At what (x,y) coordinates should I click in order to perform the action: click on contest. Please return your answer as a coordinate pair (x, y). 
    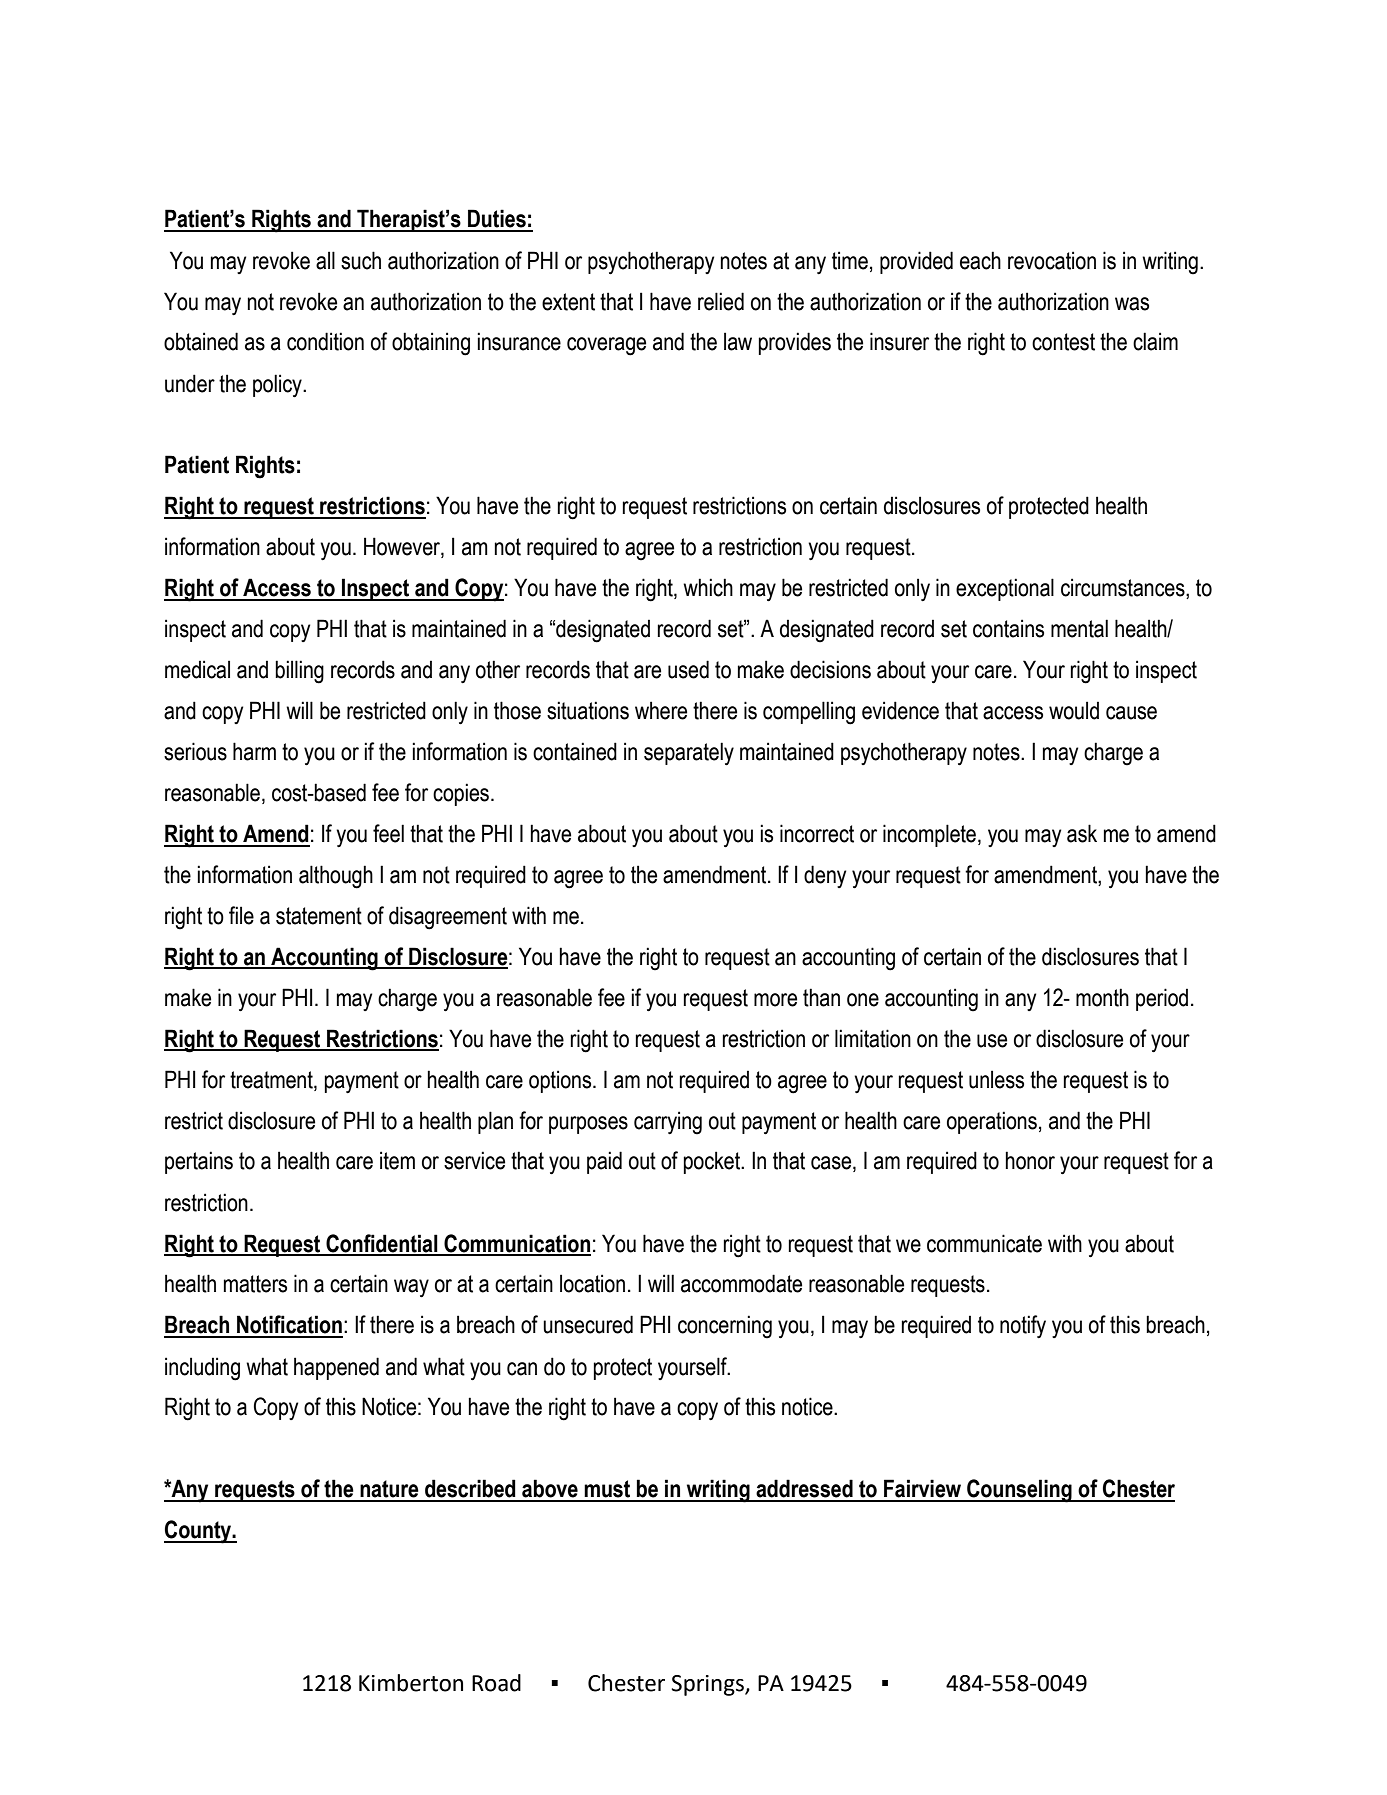
    Looking at the image, I should click on (1063, 342).
